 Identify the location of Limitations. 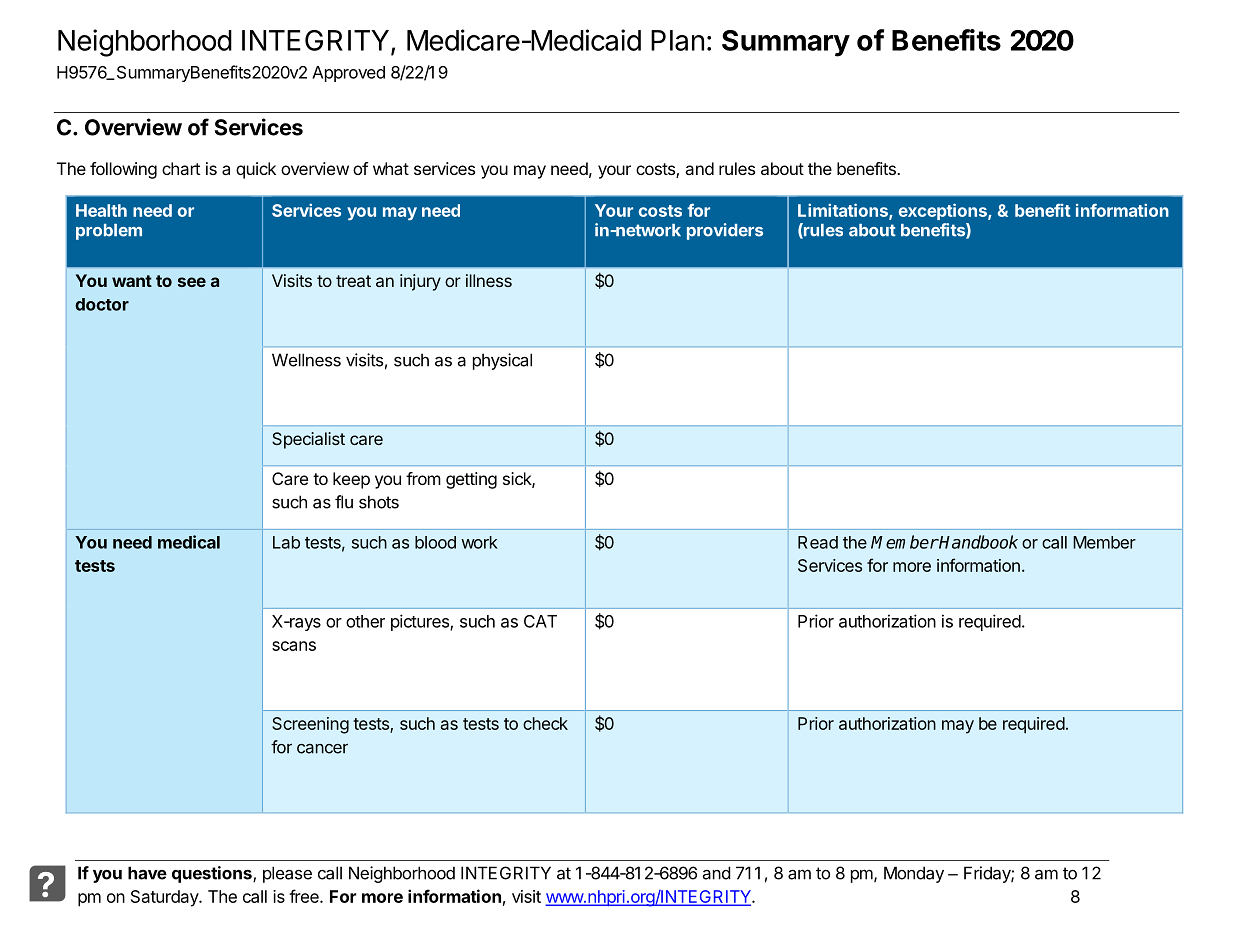
(844, 211).
